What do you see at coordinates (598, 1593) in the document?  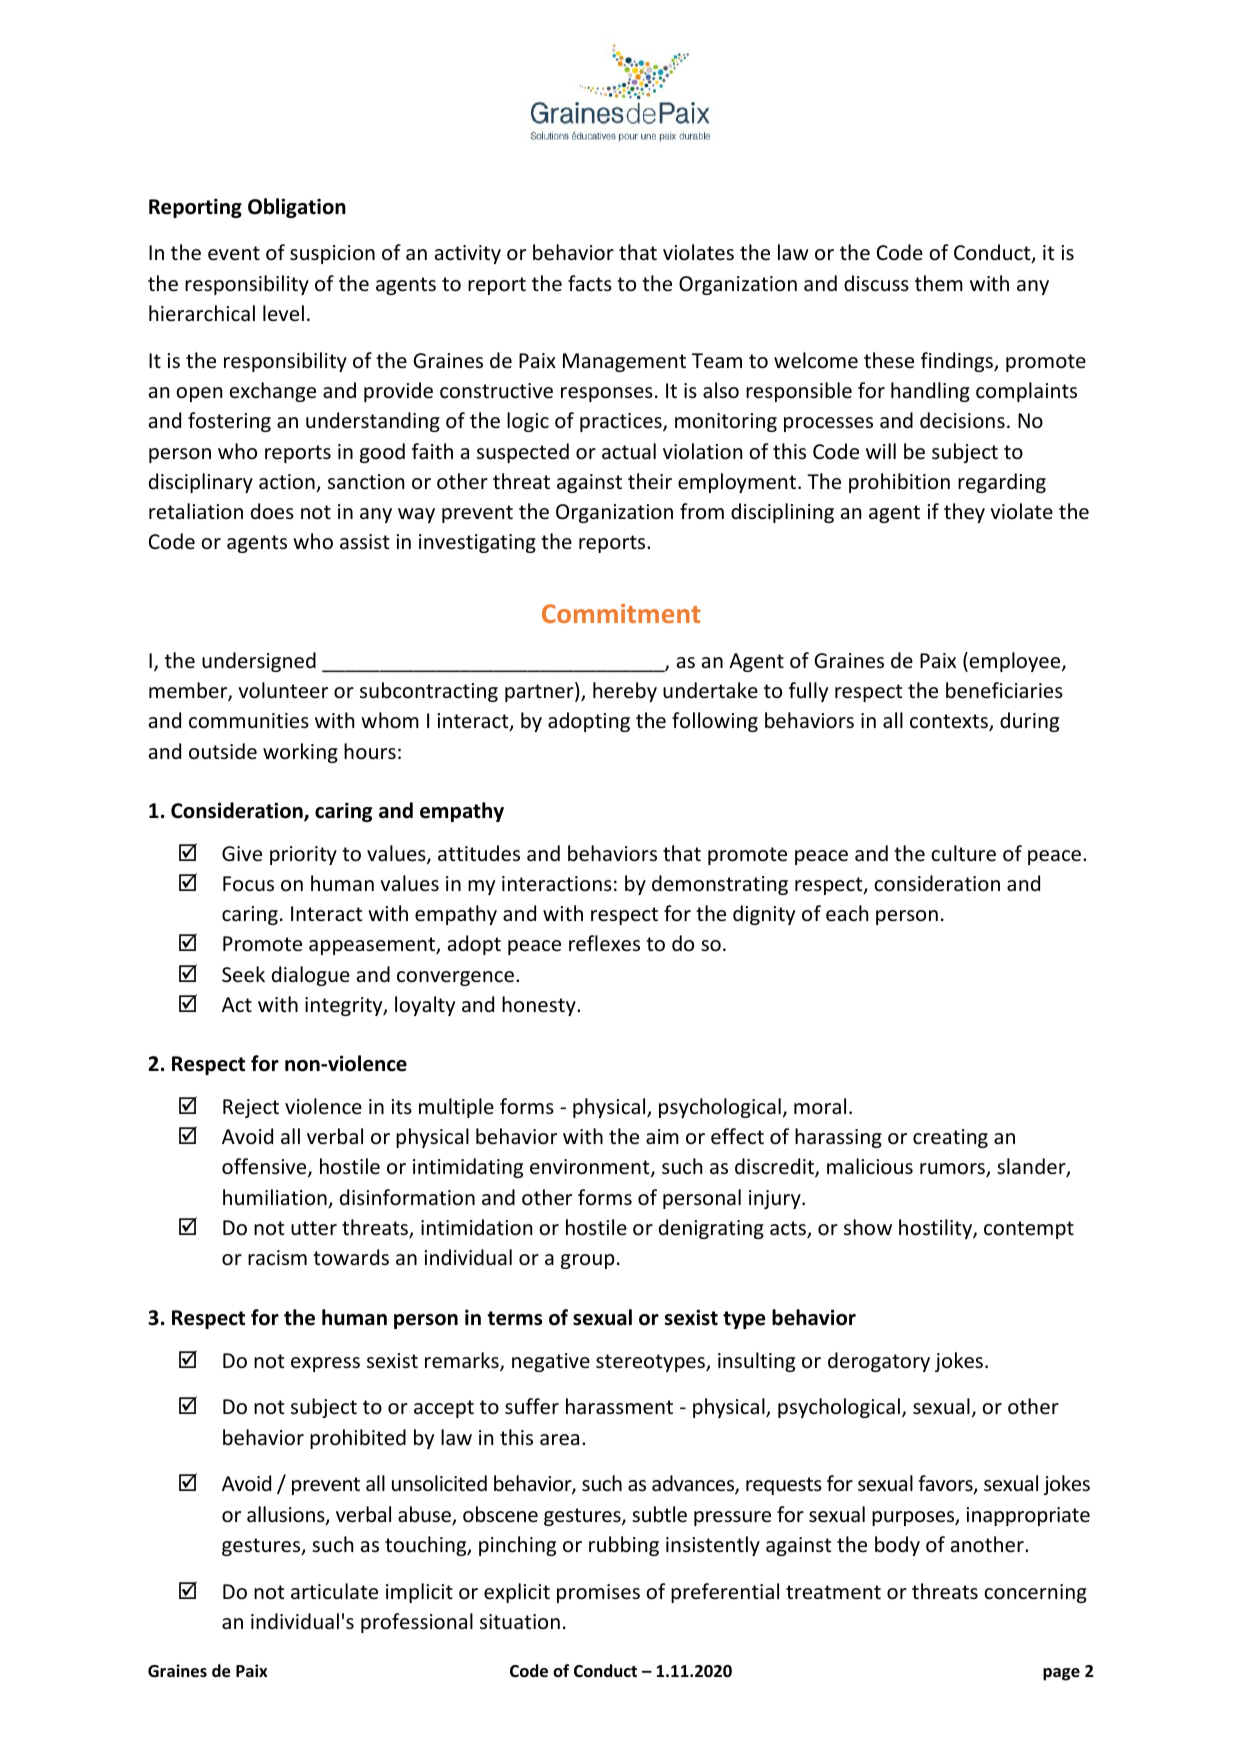 I see `promises` at bounding box center [598, 1593].
